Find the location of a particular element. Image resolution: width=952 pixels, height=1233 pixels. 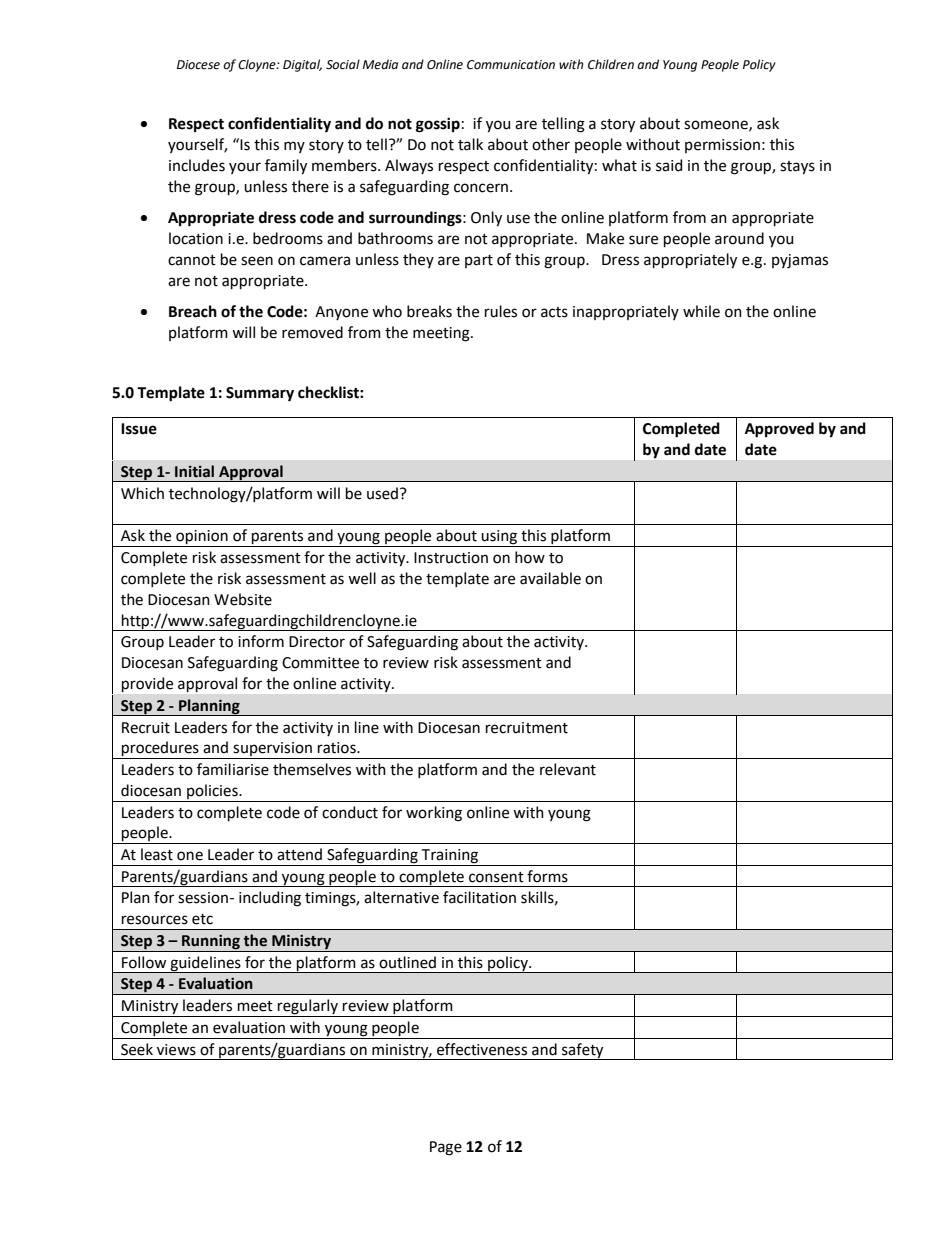

Website is located at coordinates (243, 599).
